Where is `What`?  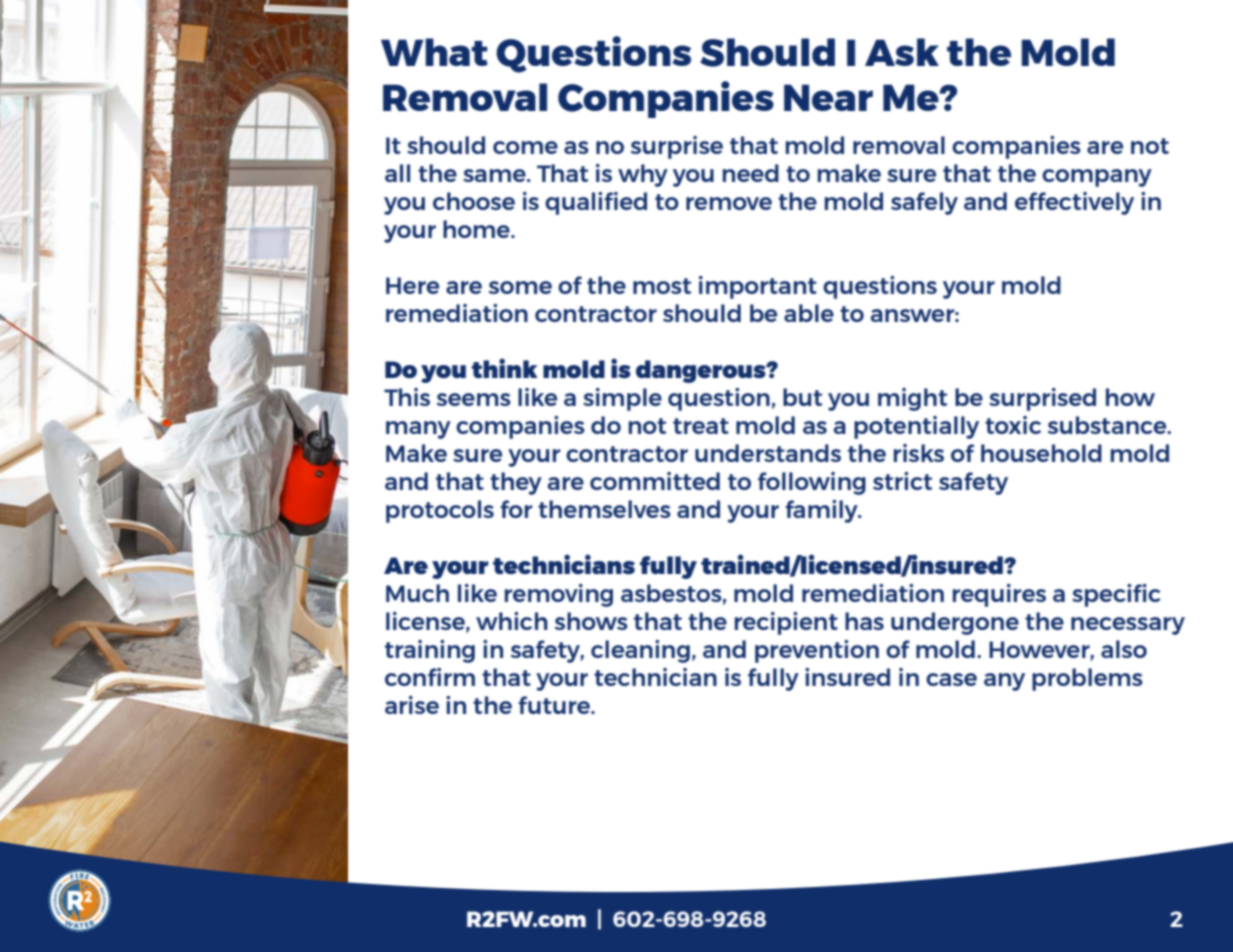
What is located at coordinates (434, 52).
